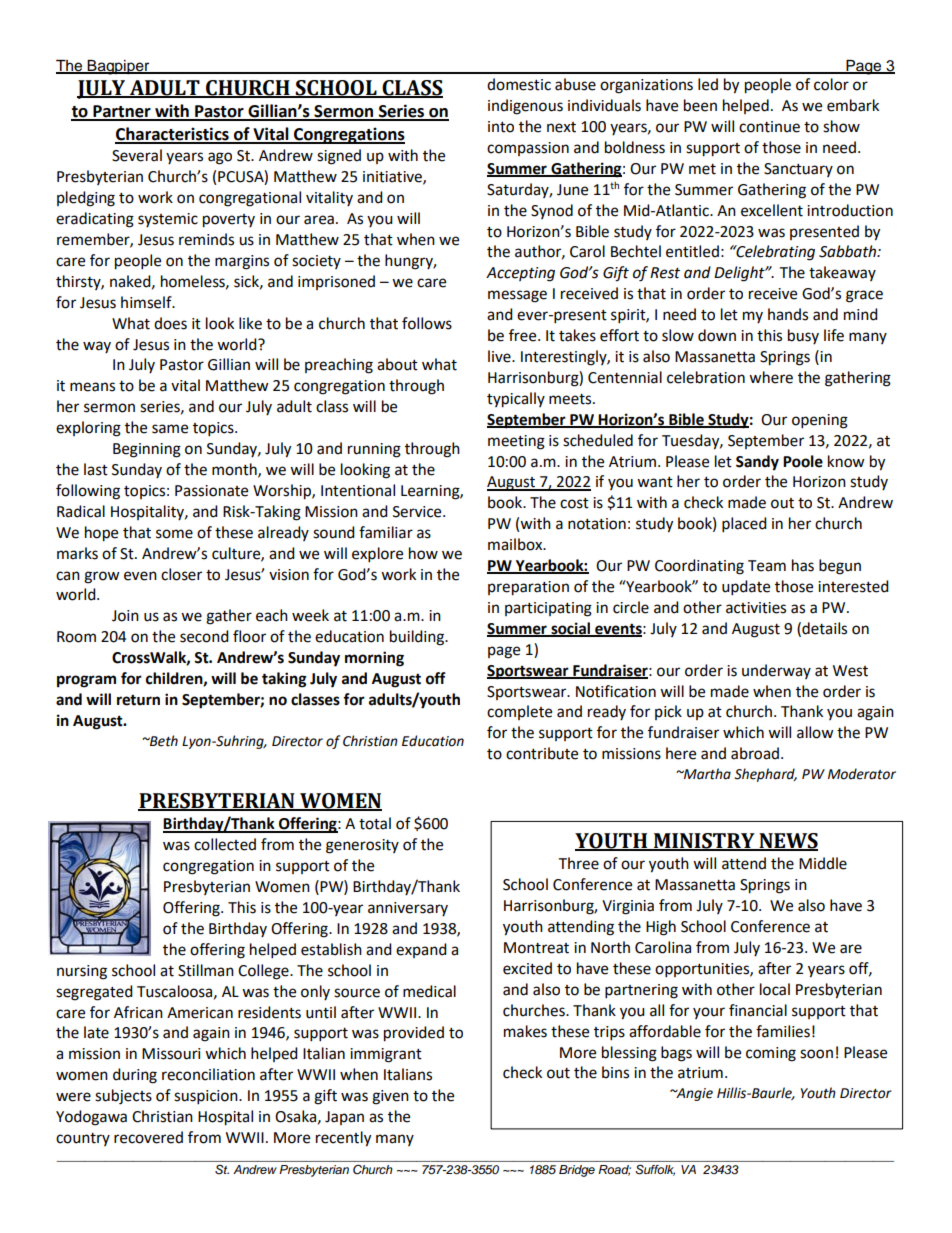  Describe the element at coordinates (501, 127) in the page. I see `into` at that location.
